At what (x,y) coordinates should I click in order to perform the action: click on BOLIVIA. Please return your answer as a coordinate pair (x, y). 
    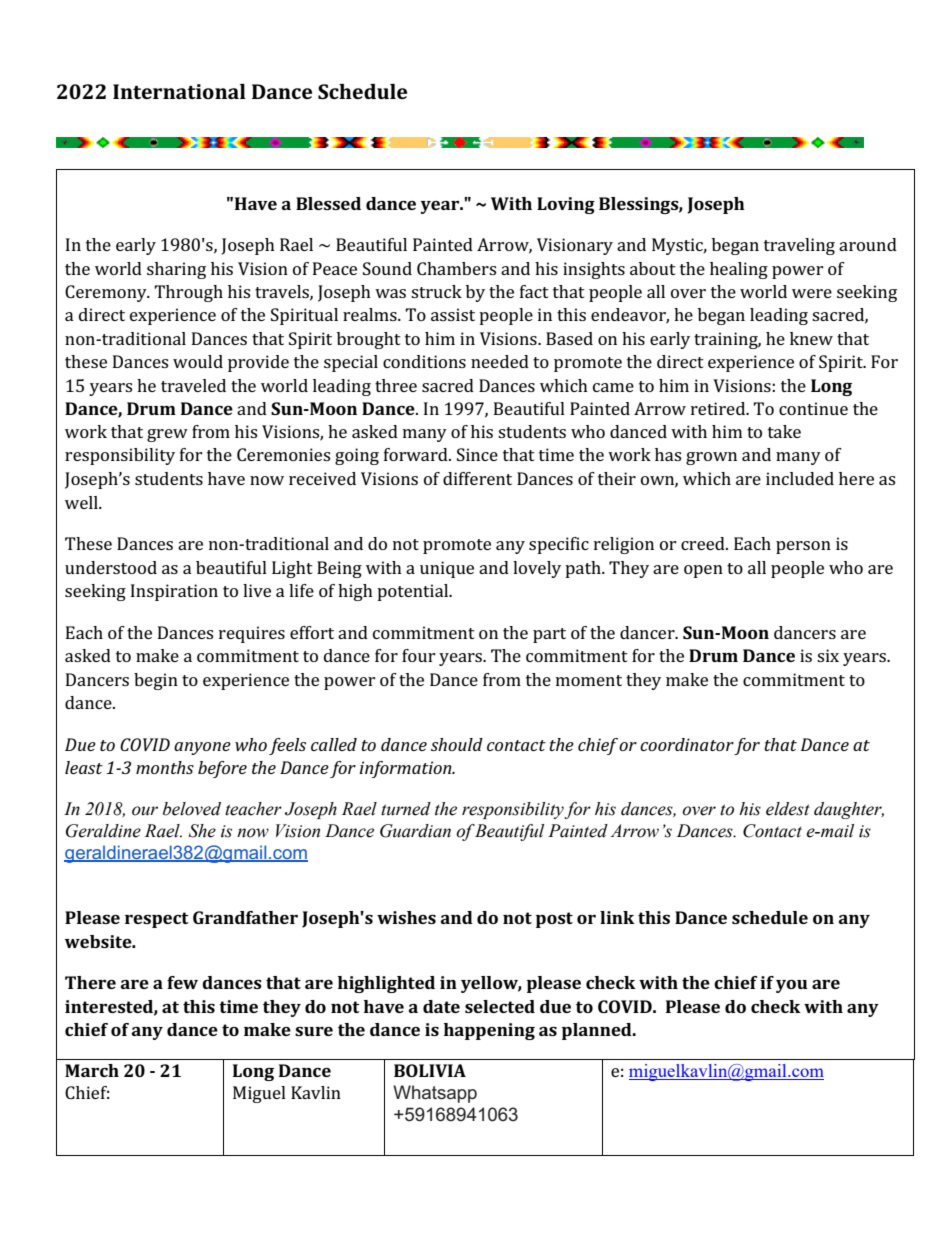
    Looking at the image, I should click on (430, 1070).
